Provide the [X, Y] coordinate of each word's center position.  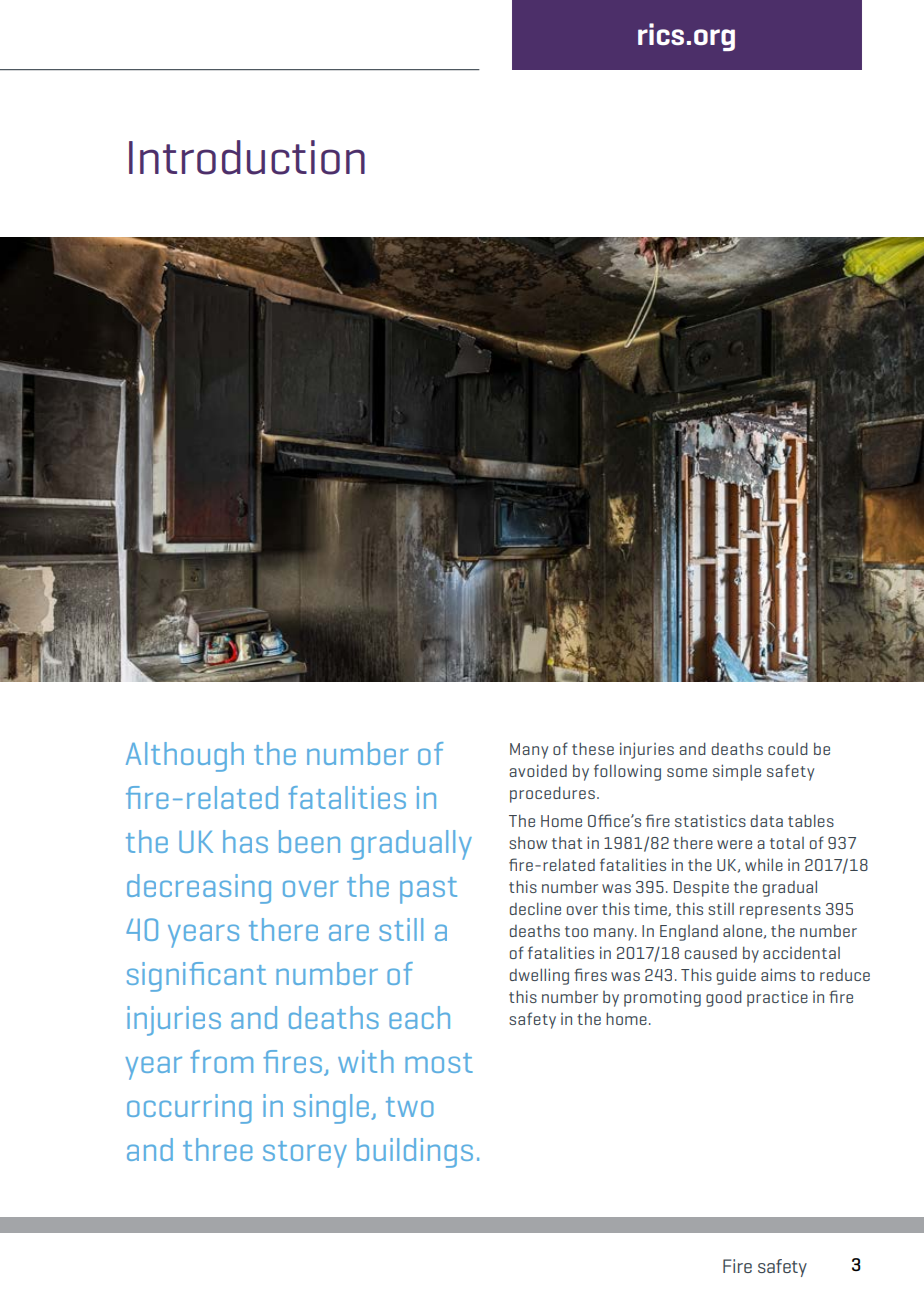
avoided [538, 770]
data [767, 821]
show [528, 843]
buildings [415, 1153]
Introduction [247, 157]
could [788, 748]
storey [305, 1154]
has [245, 841]
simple [737, 772]
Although [185, 757]
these [593, 748]
